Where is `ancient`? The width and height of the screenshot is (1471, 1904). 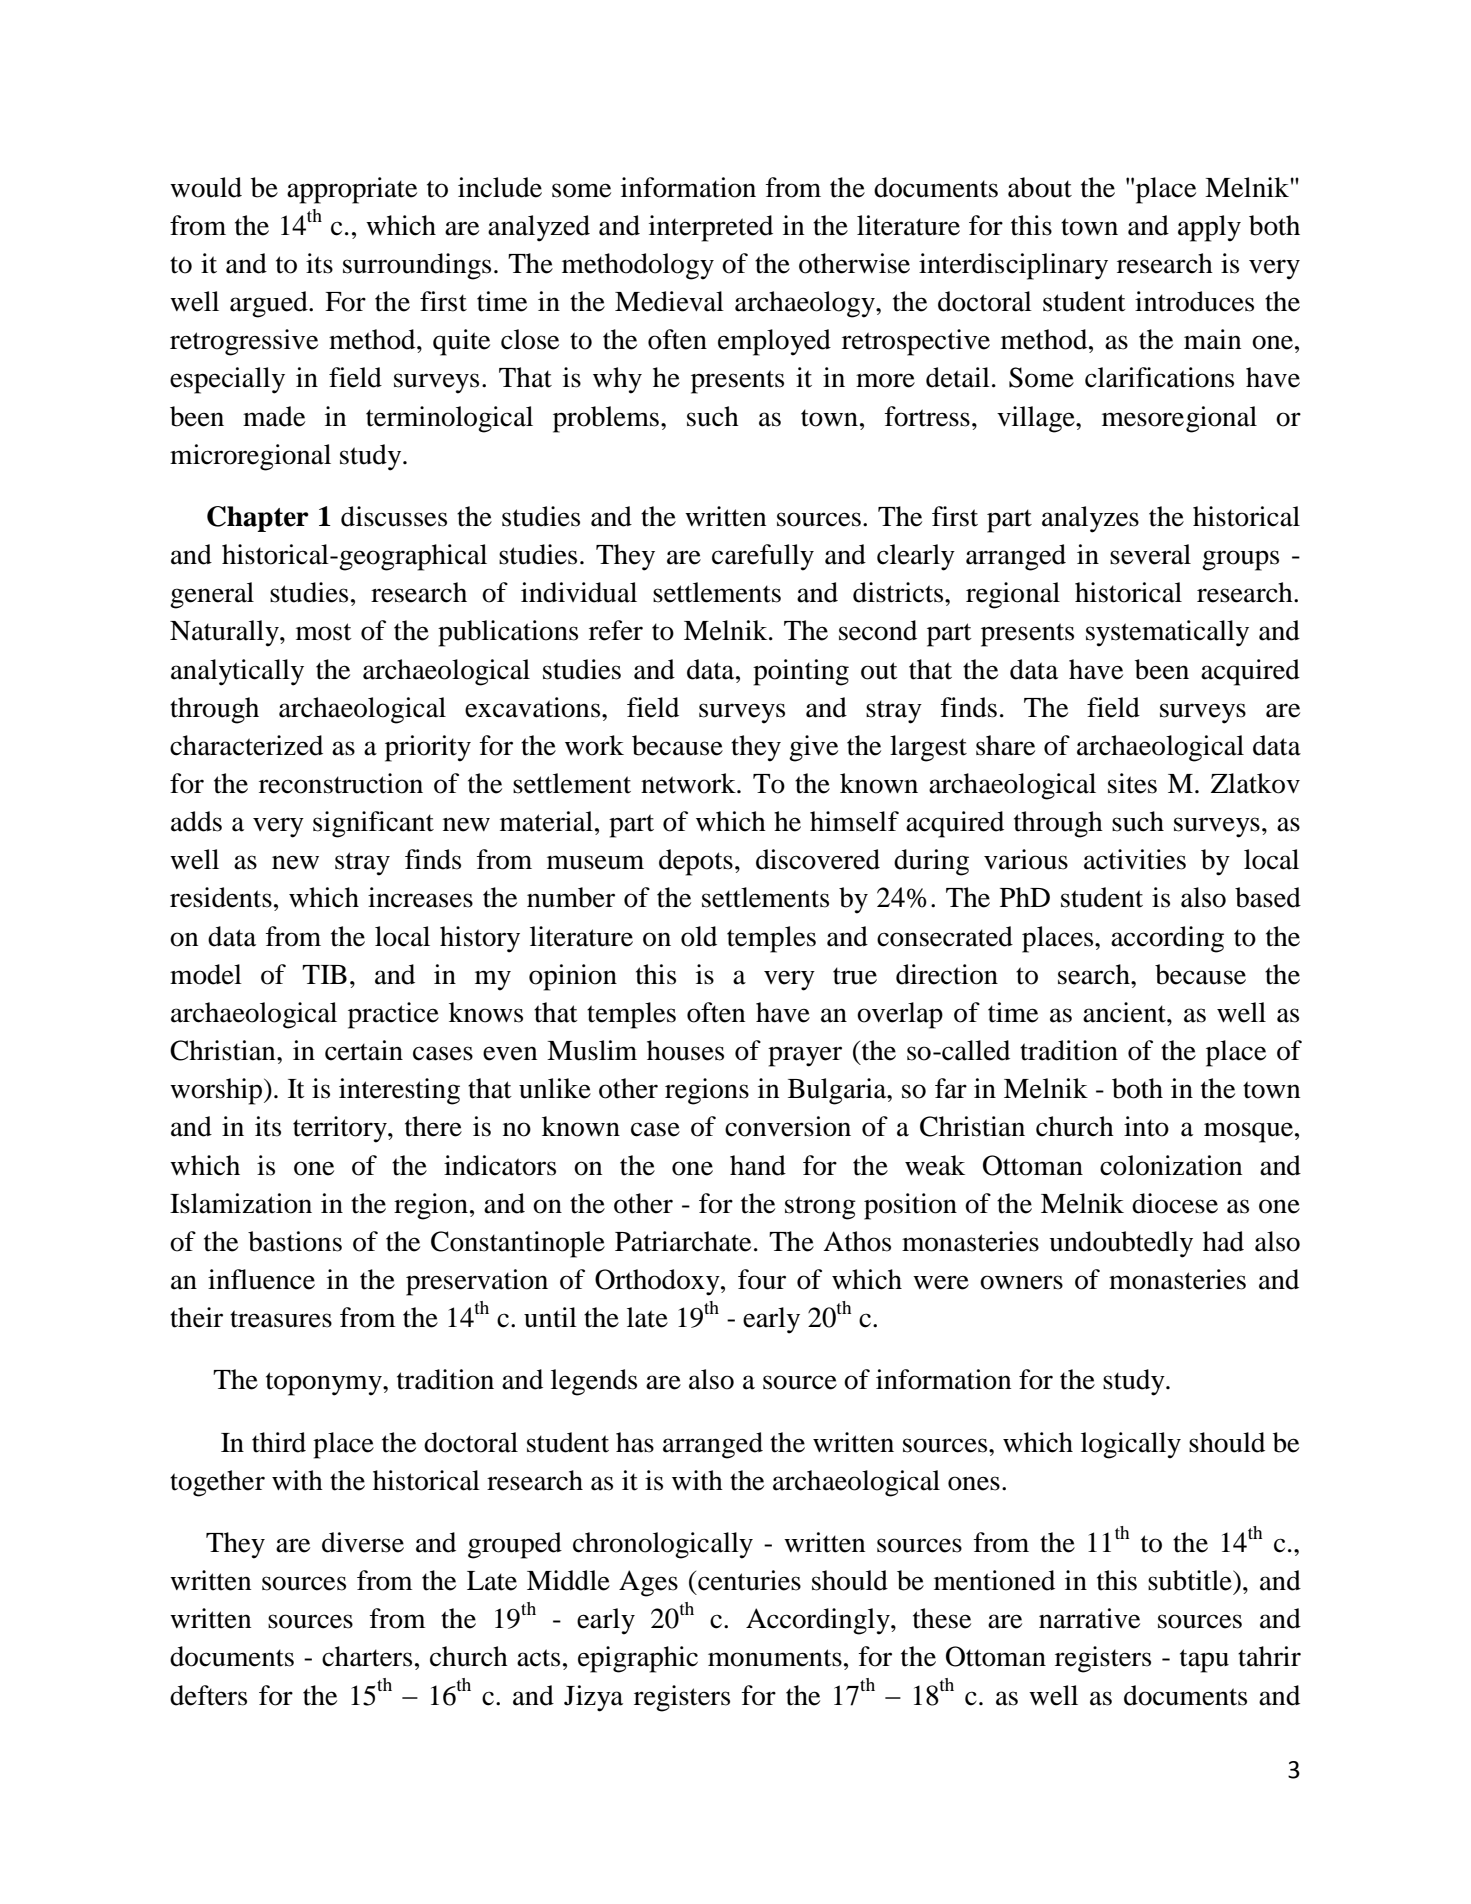 ancient is located at coordinates (1125, 1012).
